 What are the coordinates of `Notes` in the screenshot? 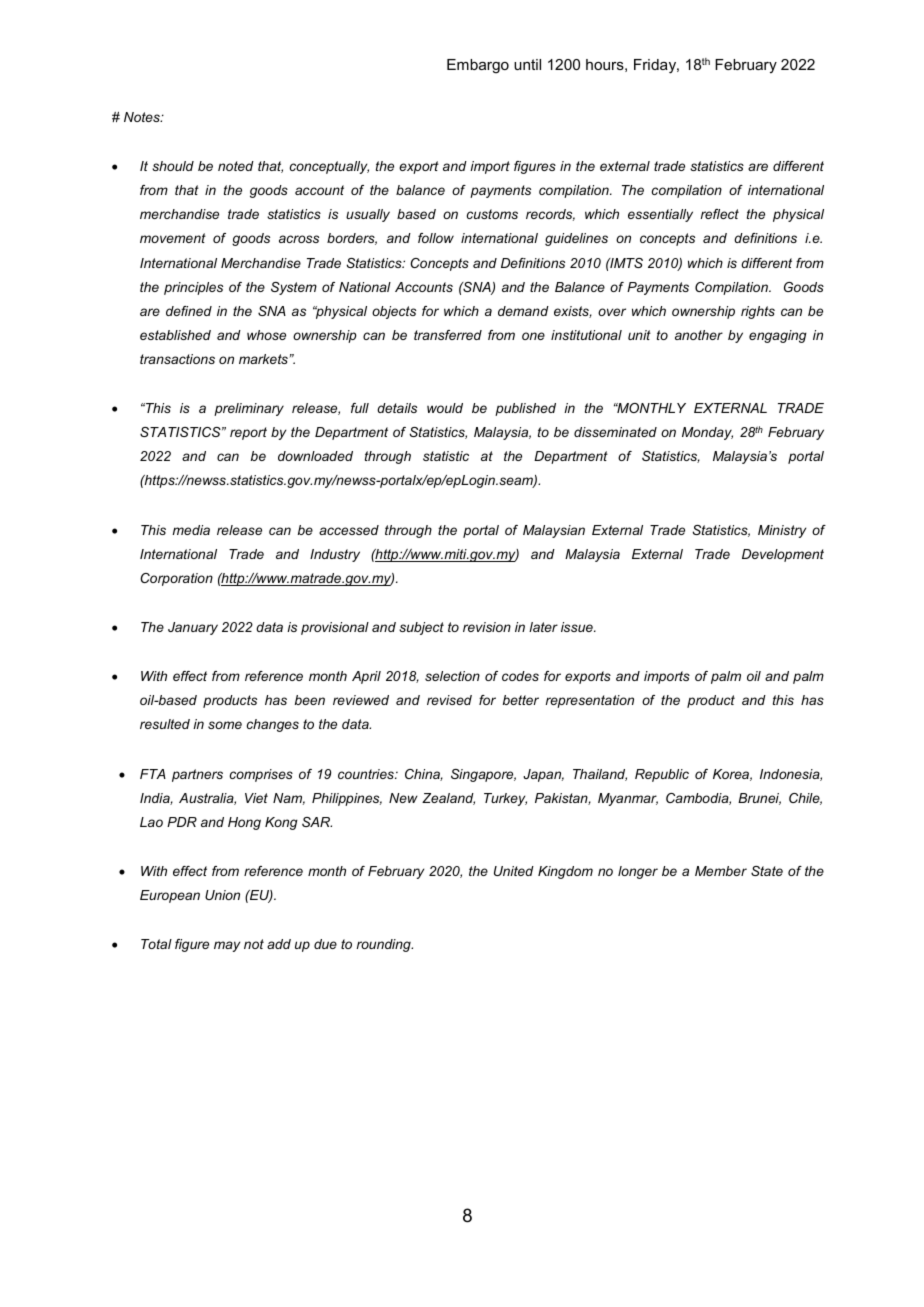 It's located at (143, 117).
